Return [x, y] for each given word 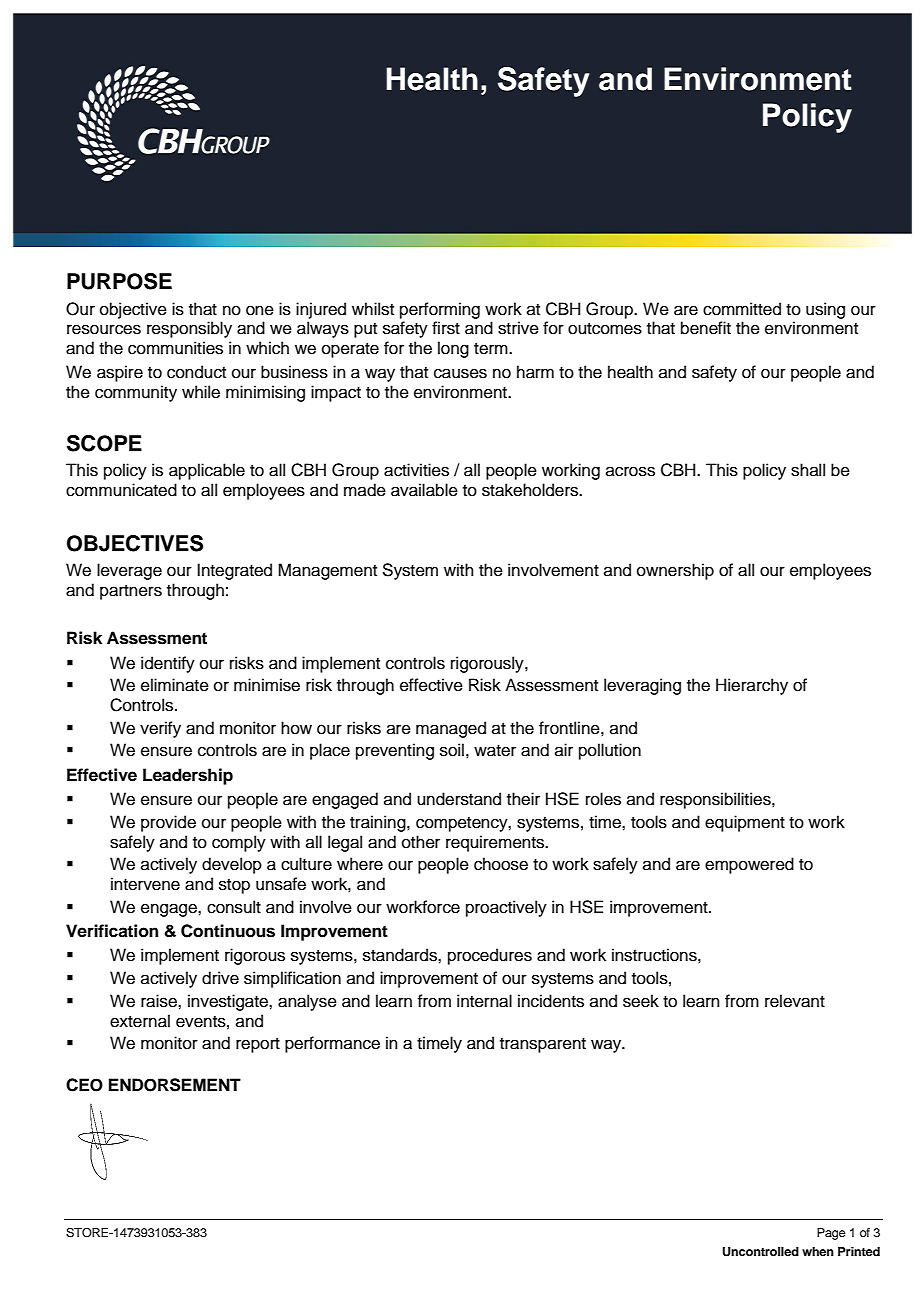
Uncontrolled [760, 1252]
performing [440, 310]
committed [742, 309]
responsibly [189, 329]
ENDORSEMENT [175, 1085]
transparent [543, 1045]
